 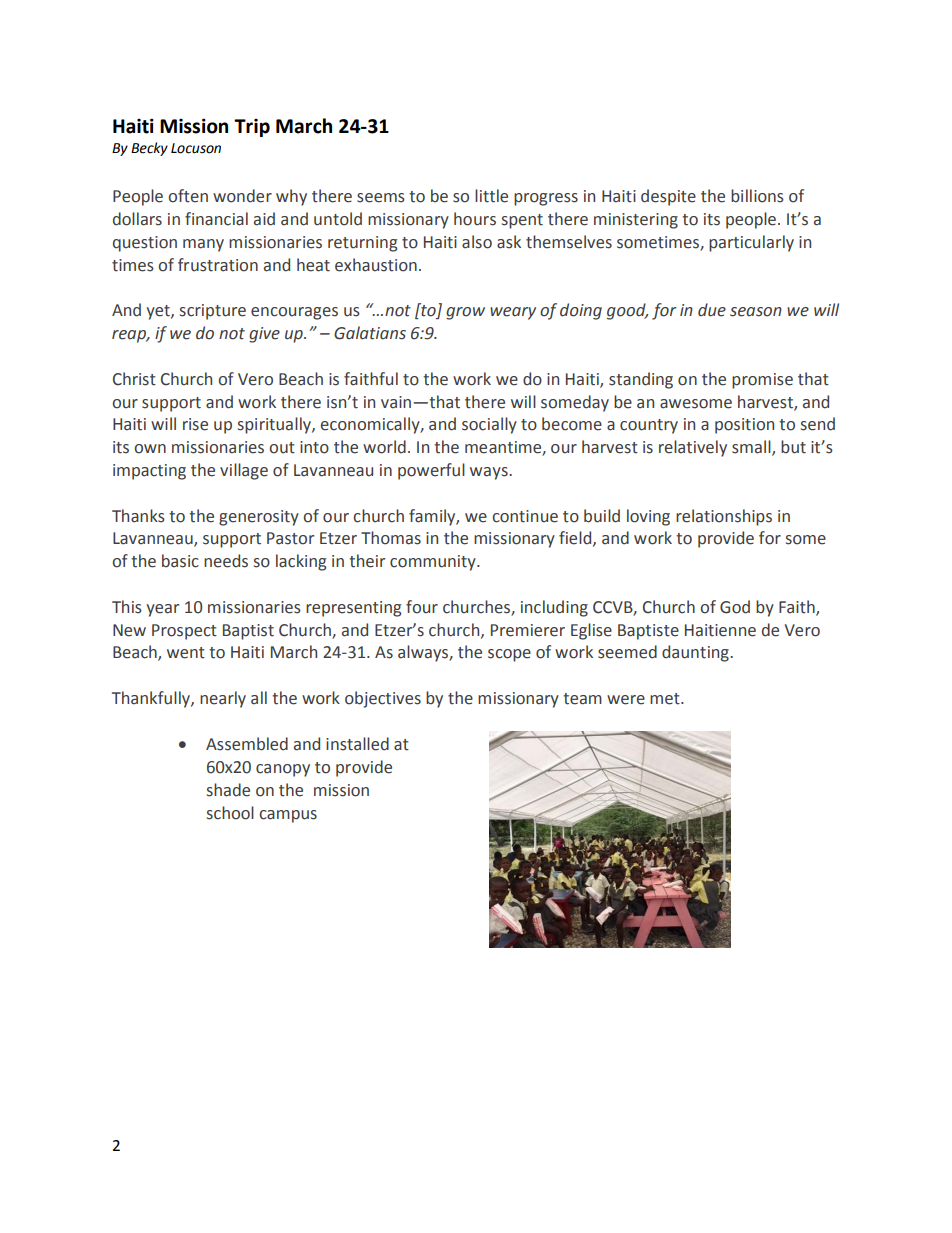 What do you see at coordinates (735, 607) in the image?
I see `God` at bounding box center [735, 607].
